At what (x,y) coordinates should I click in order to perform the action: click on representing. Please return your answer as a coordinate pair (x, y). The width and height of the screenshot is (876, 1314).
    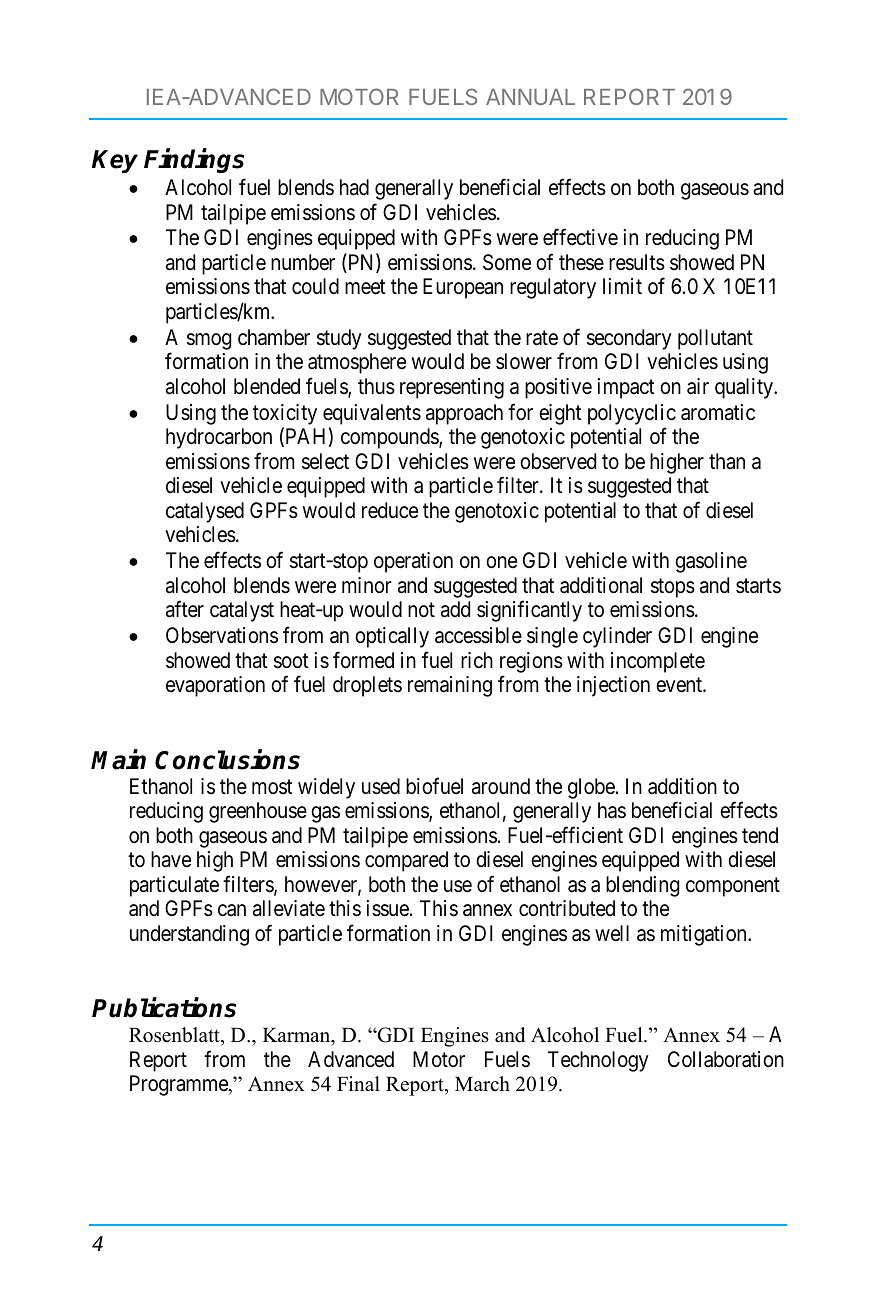
    Looking at the image, I should click on (452, 388).
